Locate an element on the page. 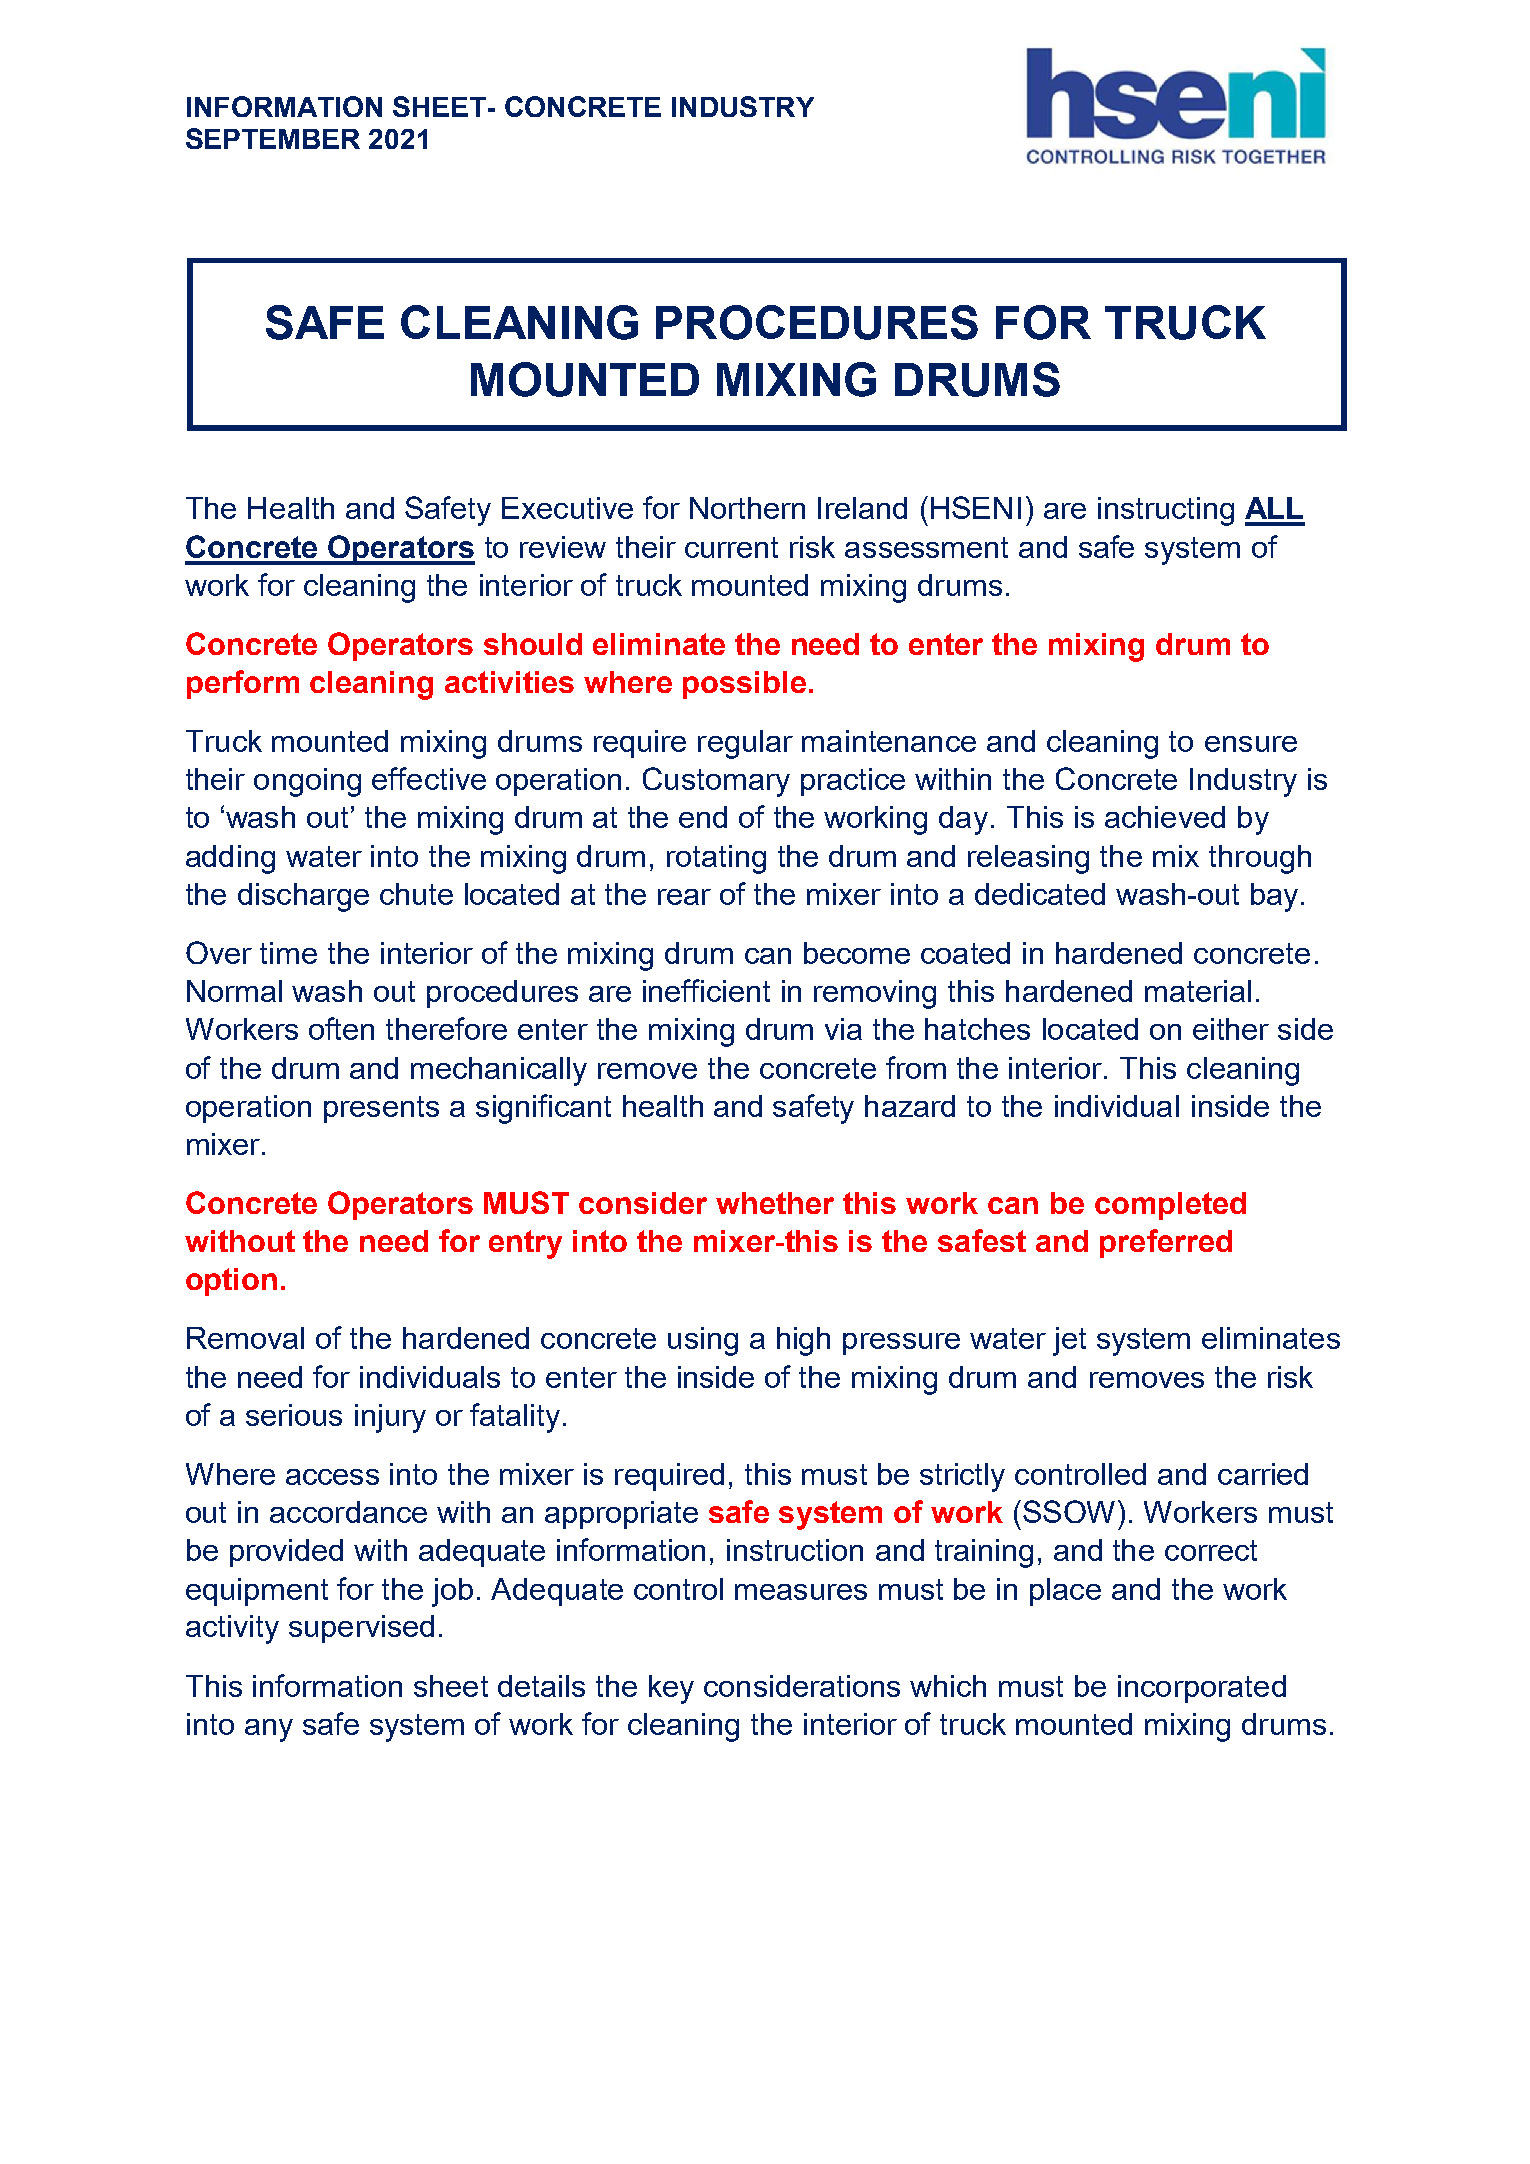 The height and width of the page is (2164, 1530). possible is located at coordinates (744, 685).
